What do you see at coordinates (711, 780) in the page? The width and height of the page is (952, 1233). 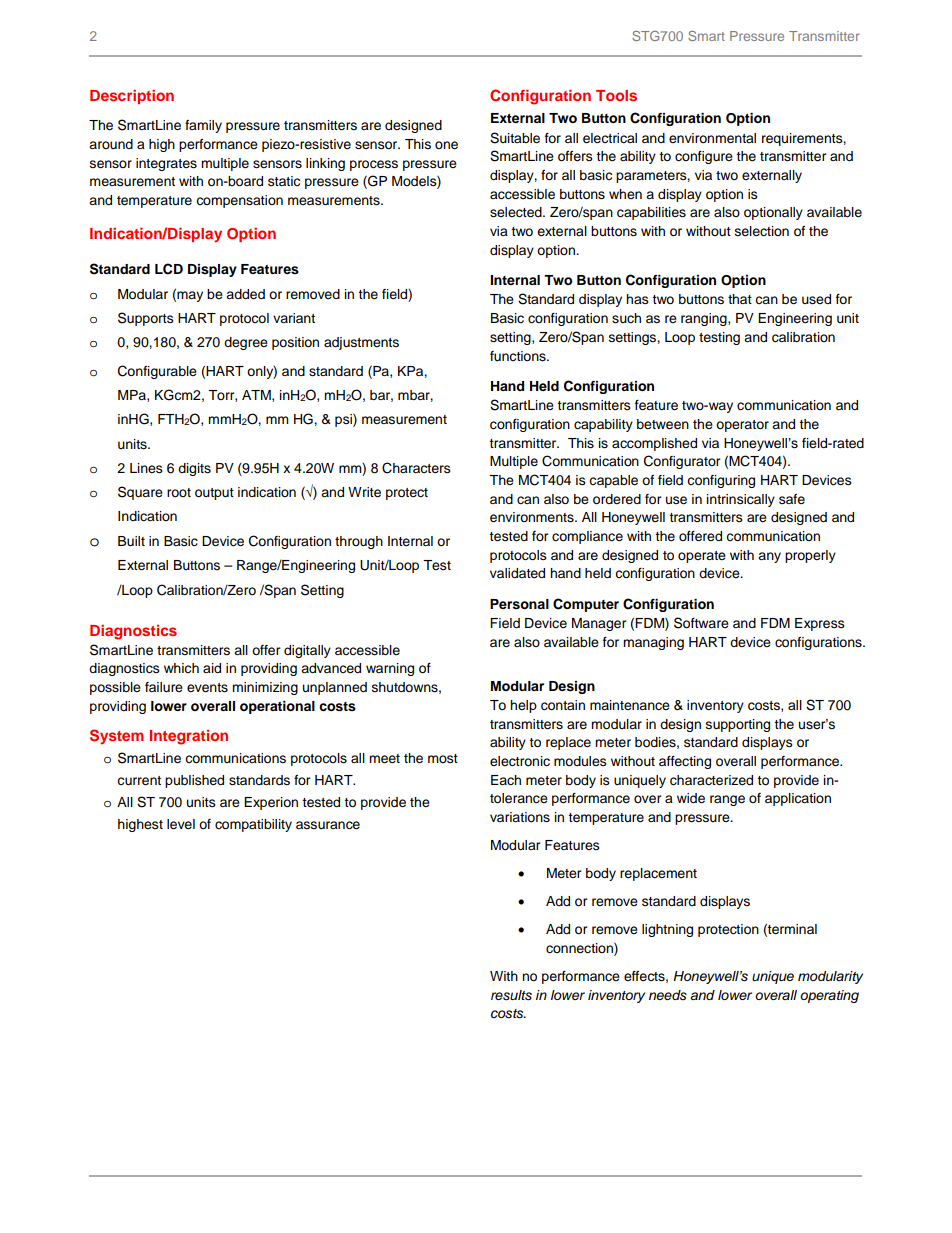 I see `characterized` at bounding box center [711, 780].
